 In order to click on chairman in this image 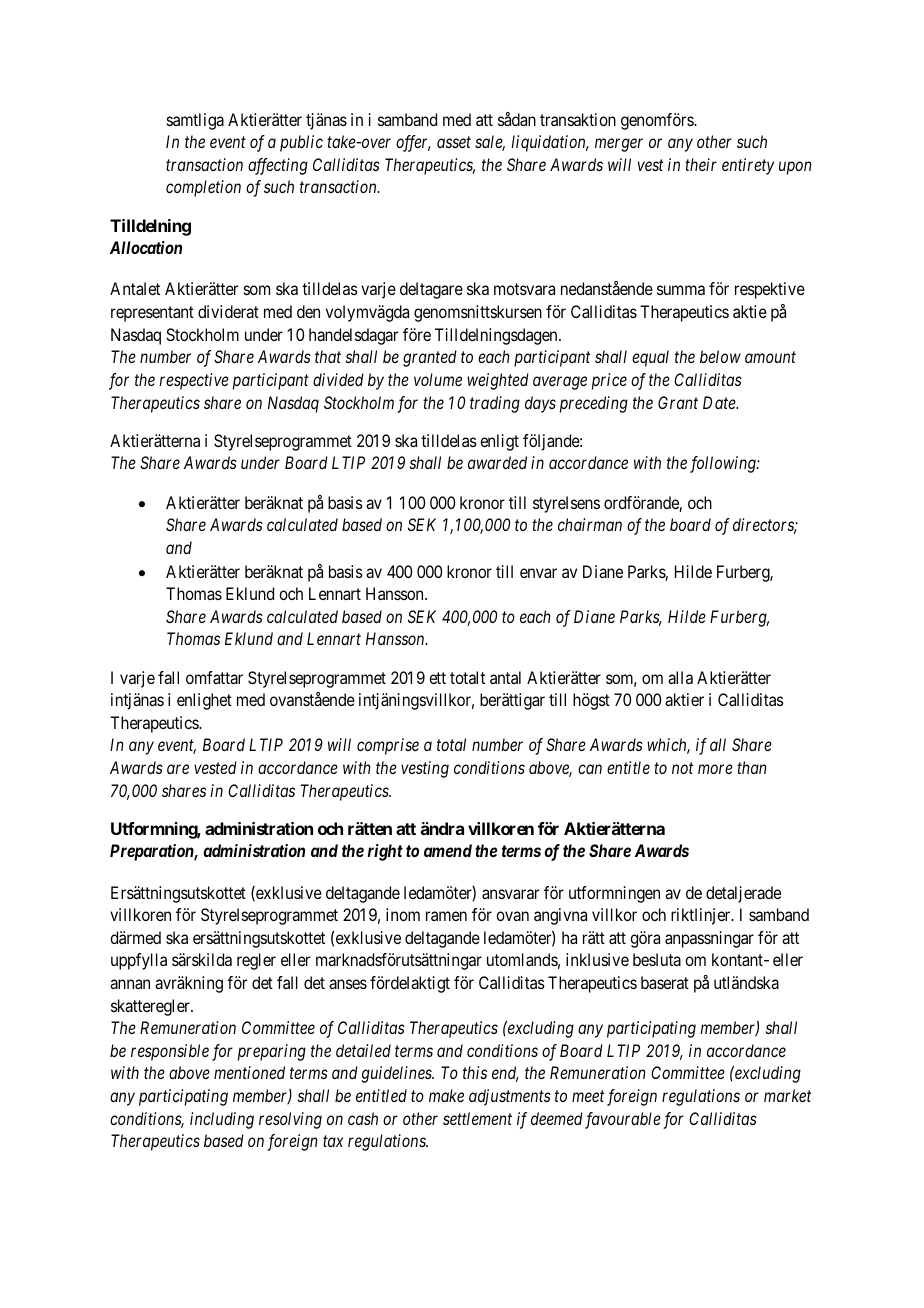, I will do `click(590, 524)`.
